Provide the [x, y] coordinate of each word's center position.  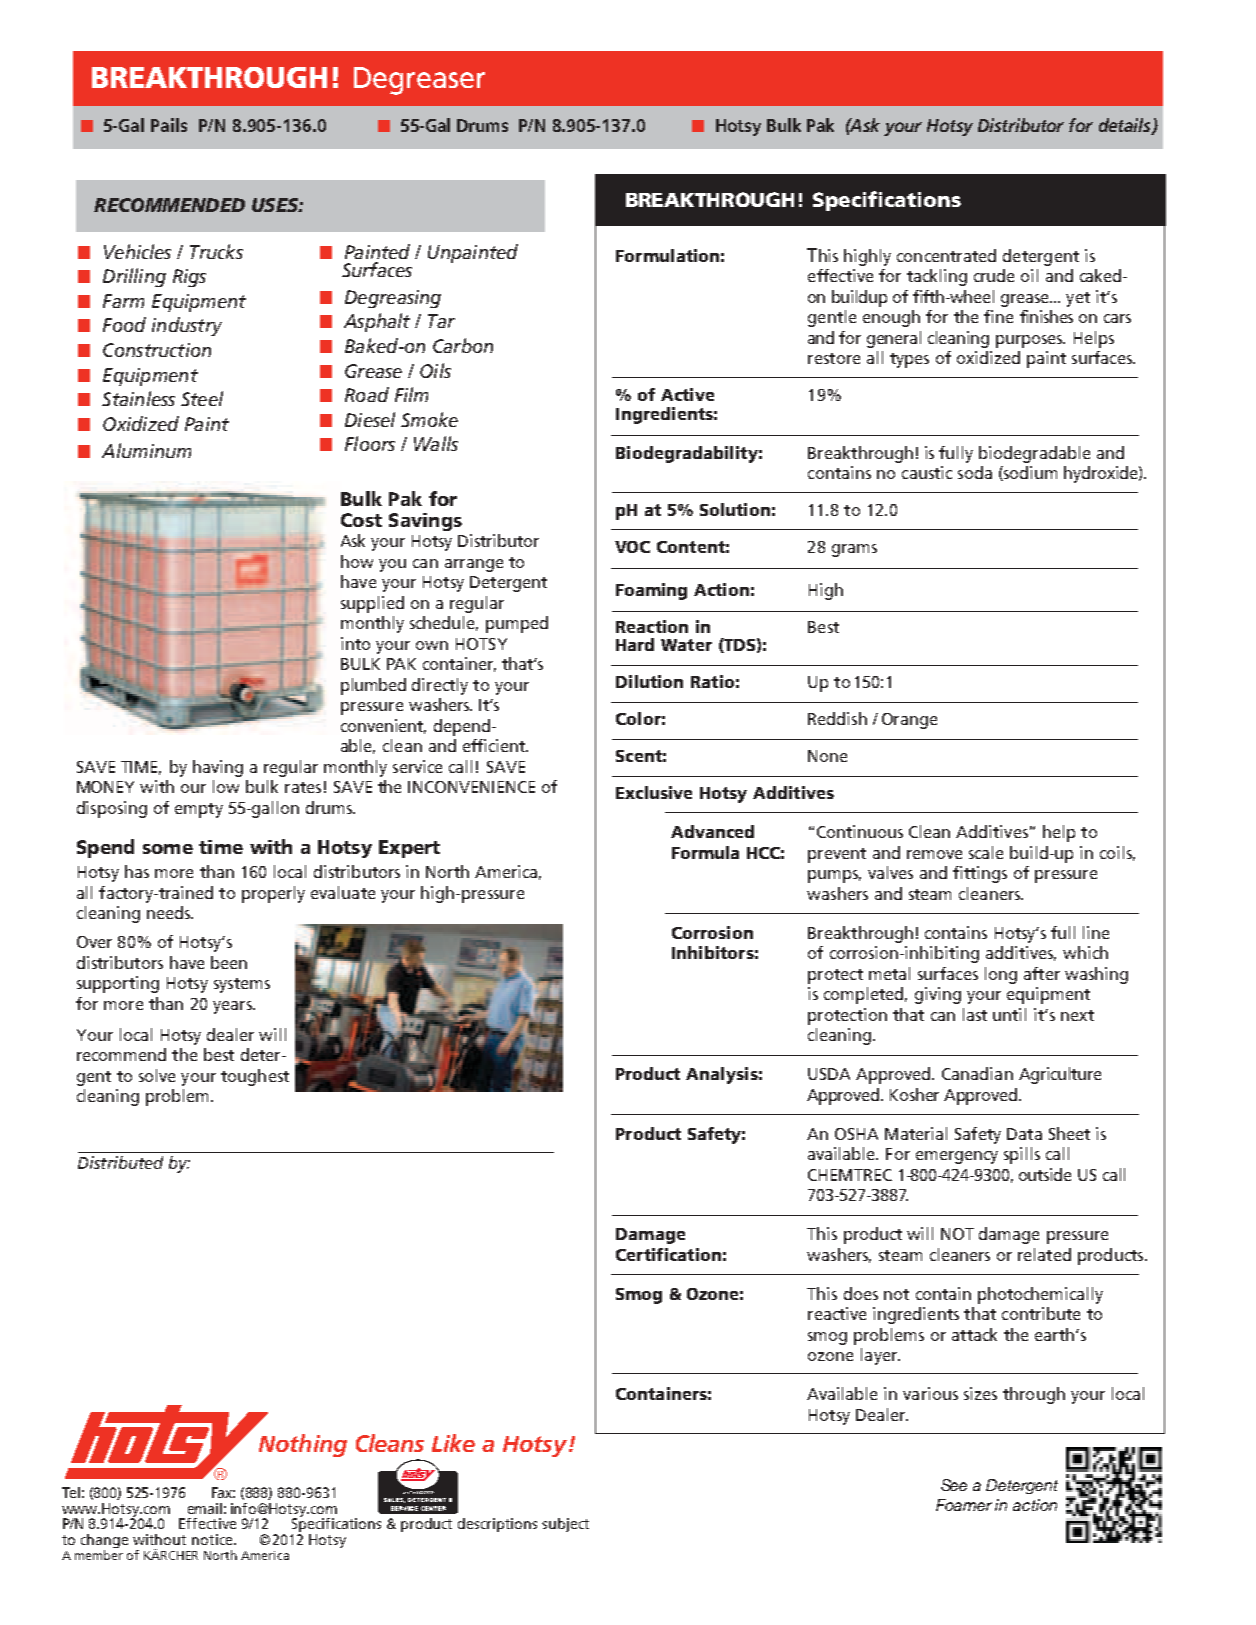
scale [986, 852]
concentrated [946, 255]
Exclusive [654, 792]
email [205, 1508]
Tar [441, 321]
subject [565, 1525]
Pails [169, 125]
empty [199, 810]
